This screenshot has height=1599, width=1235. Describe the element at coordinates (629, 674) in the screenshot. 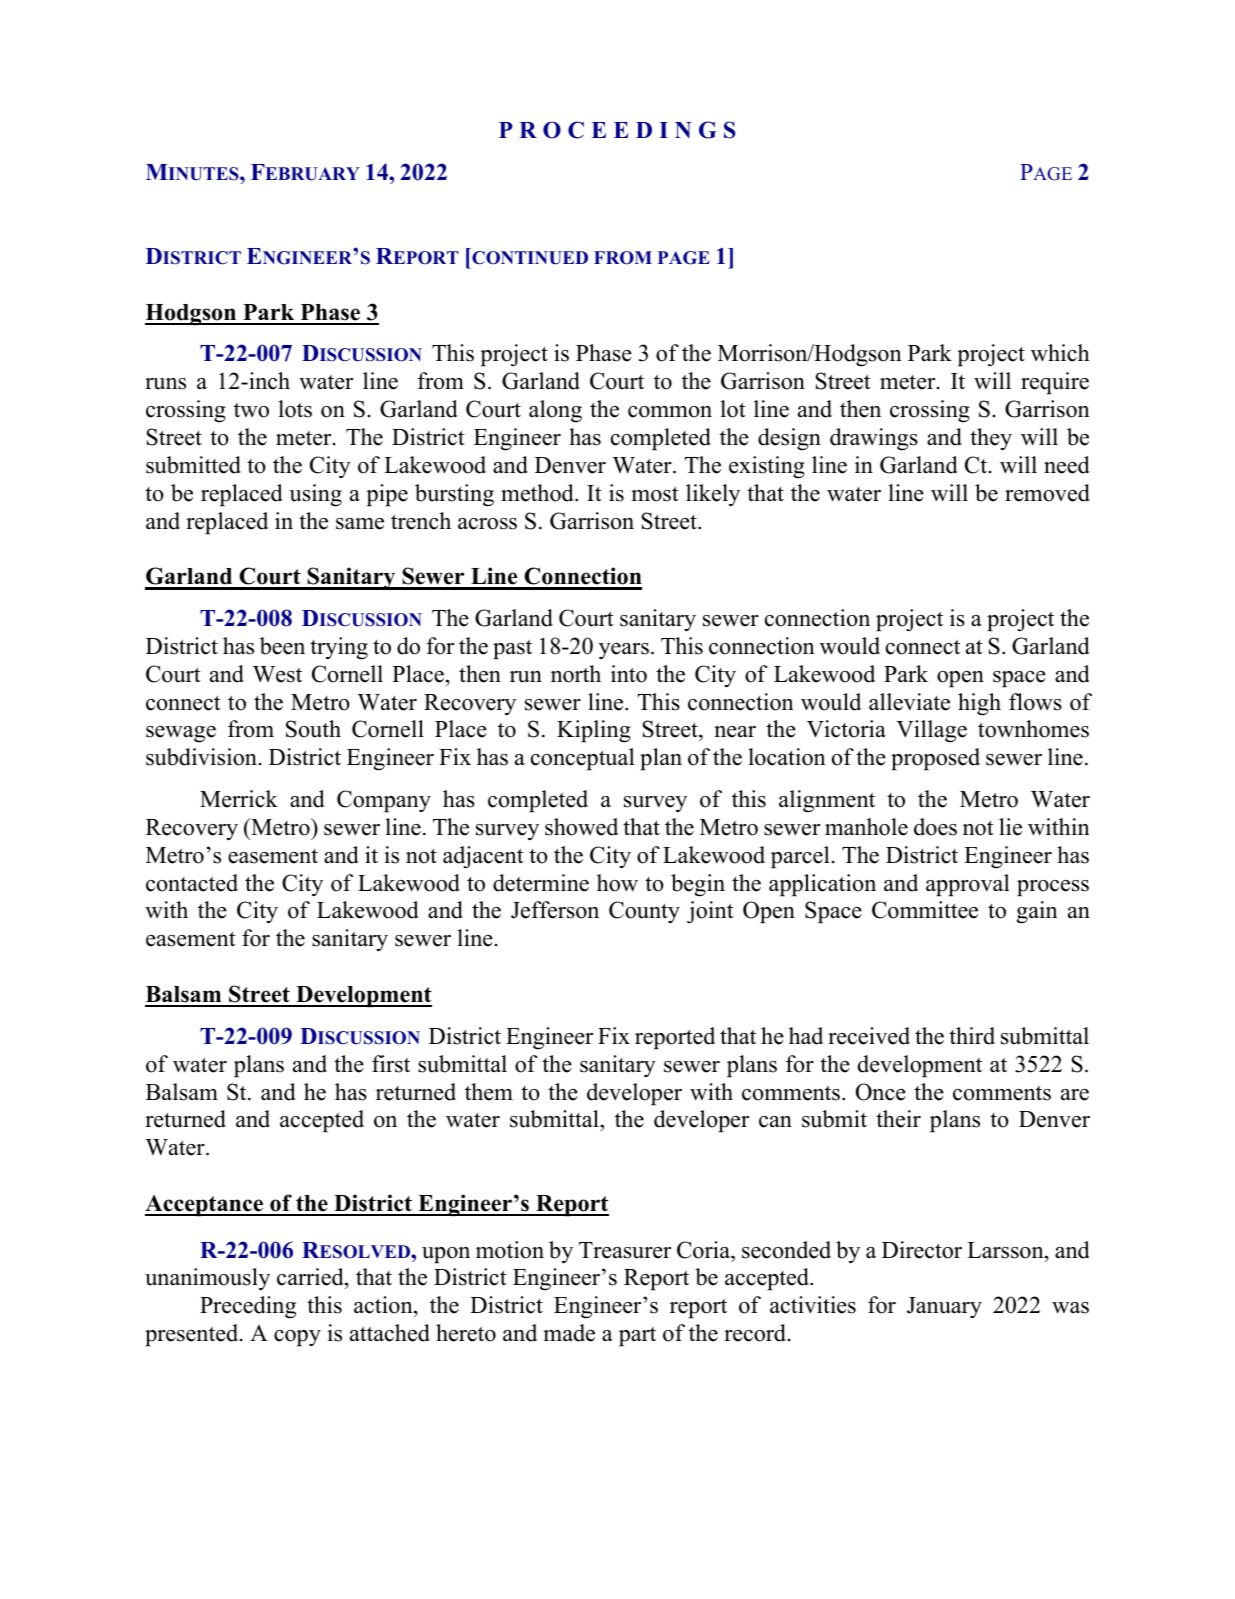

I see `into` at that location.
